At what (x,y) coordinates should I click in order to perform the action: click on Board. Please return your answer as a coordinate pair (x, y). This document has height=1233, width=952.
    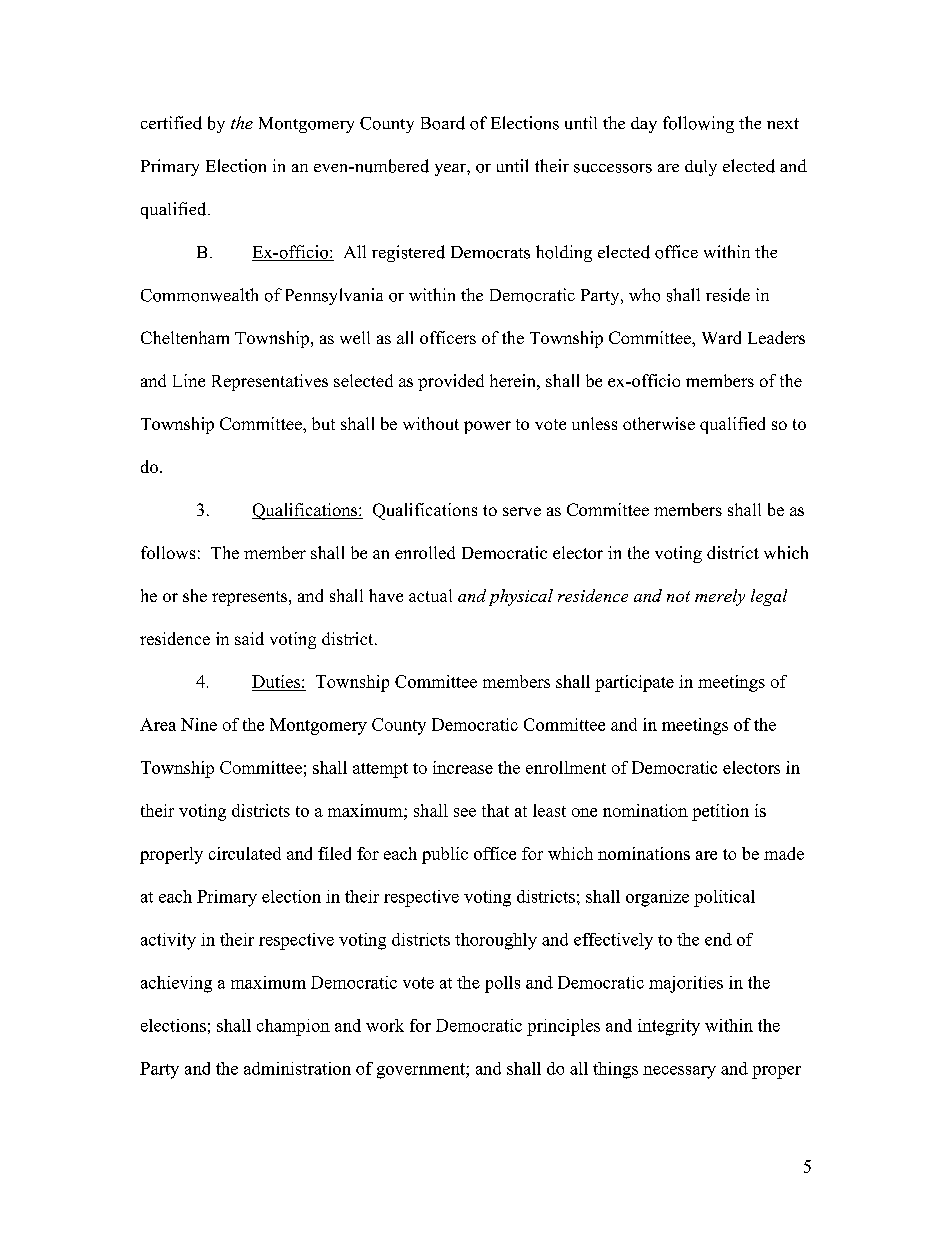
    Looking at the image, I should click on (443, 123).
